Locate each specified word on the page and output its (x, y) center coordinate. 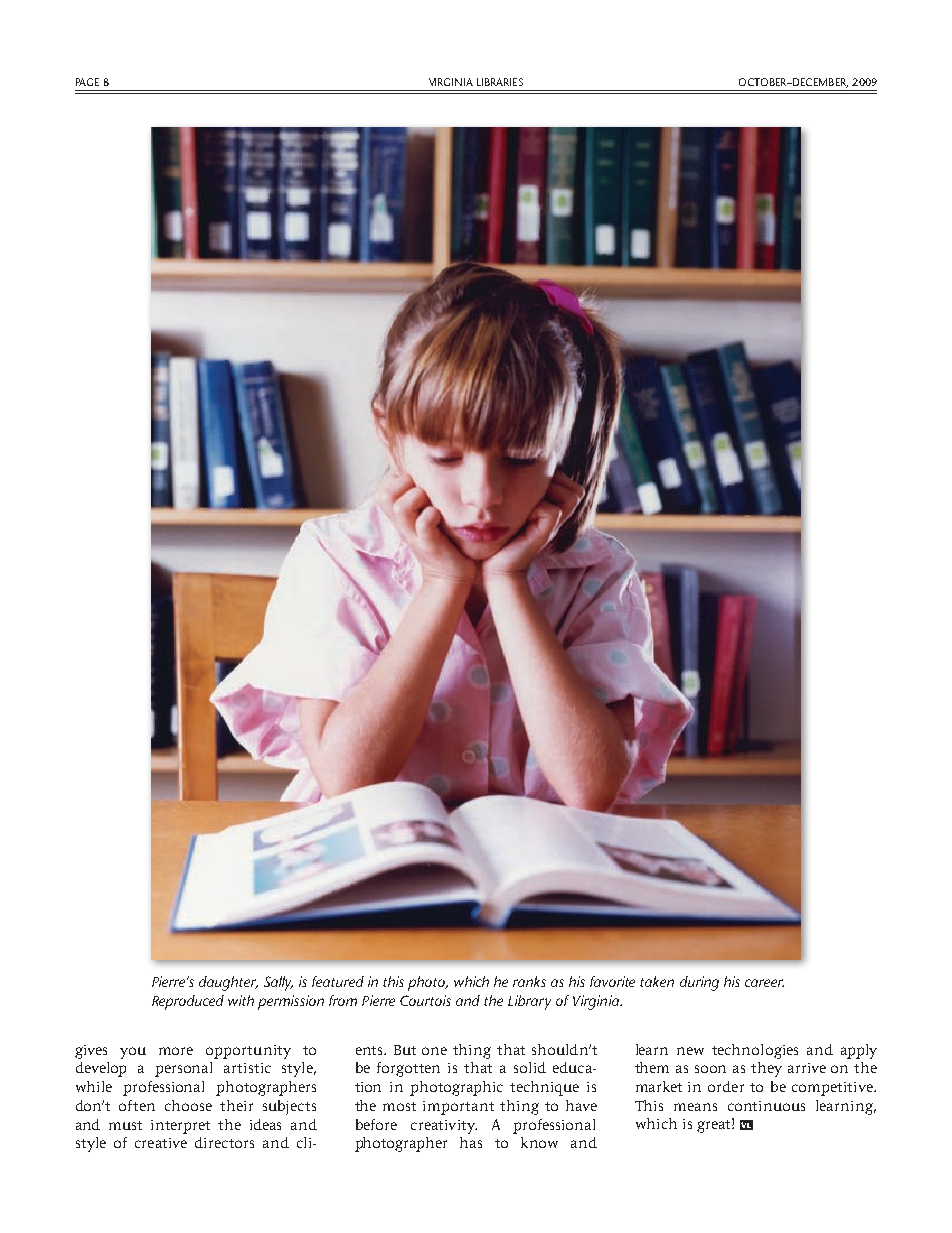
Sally (278, 983)
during (699, 983)
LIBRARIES (500, 82)
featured (338, 981)
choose (188, 1105)
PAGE (87, 82)
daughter (228, 983)
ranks (529, 981)
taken (657, 981)
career (764, 983)
